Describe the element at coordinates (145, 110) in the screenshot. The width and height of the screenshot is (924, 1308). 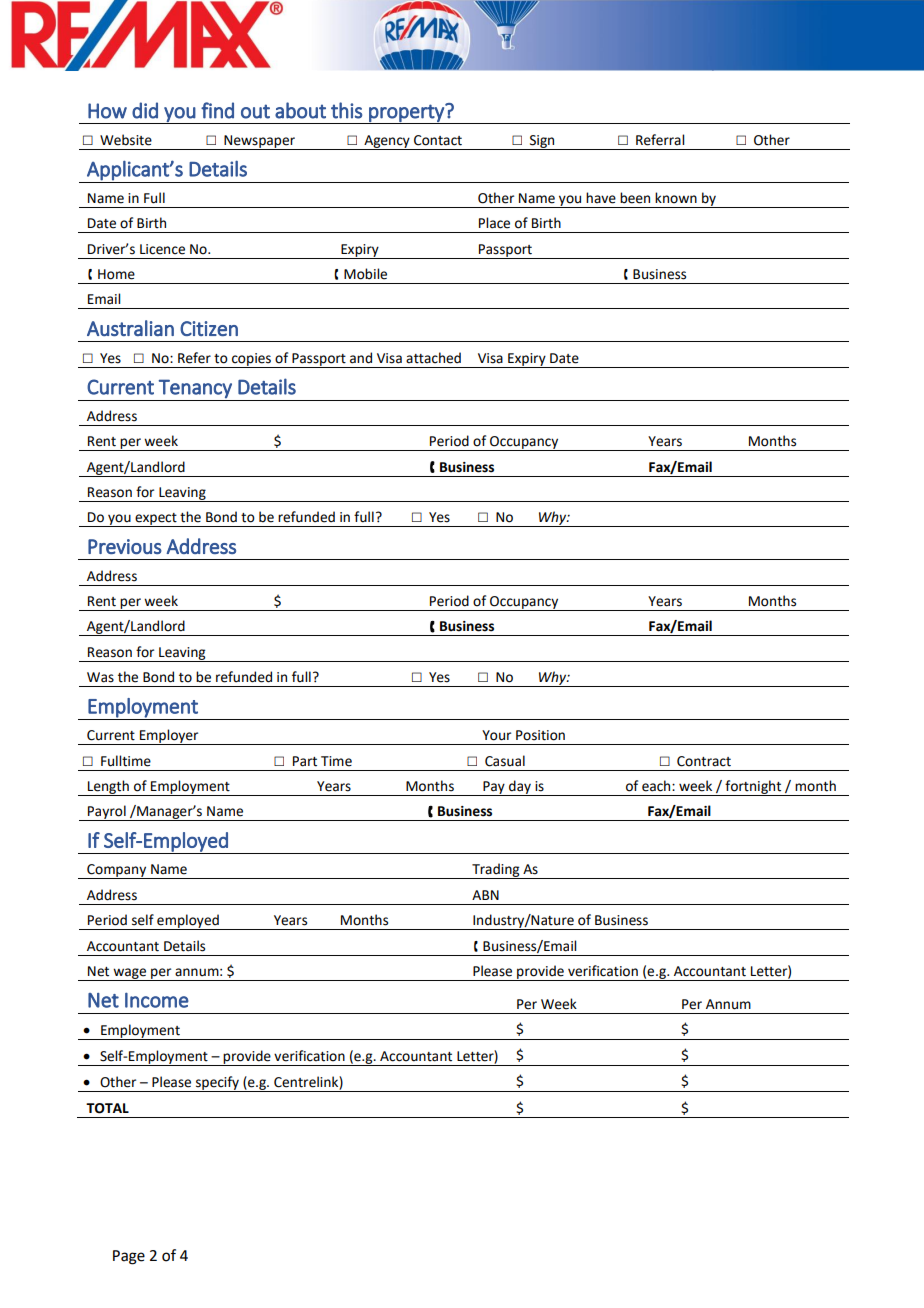
I see `did` at that location.
